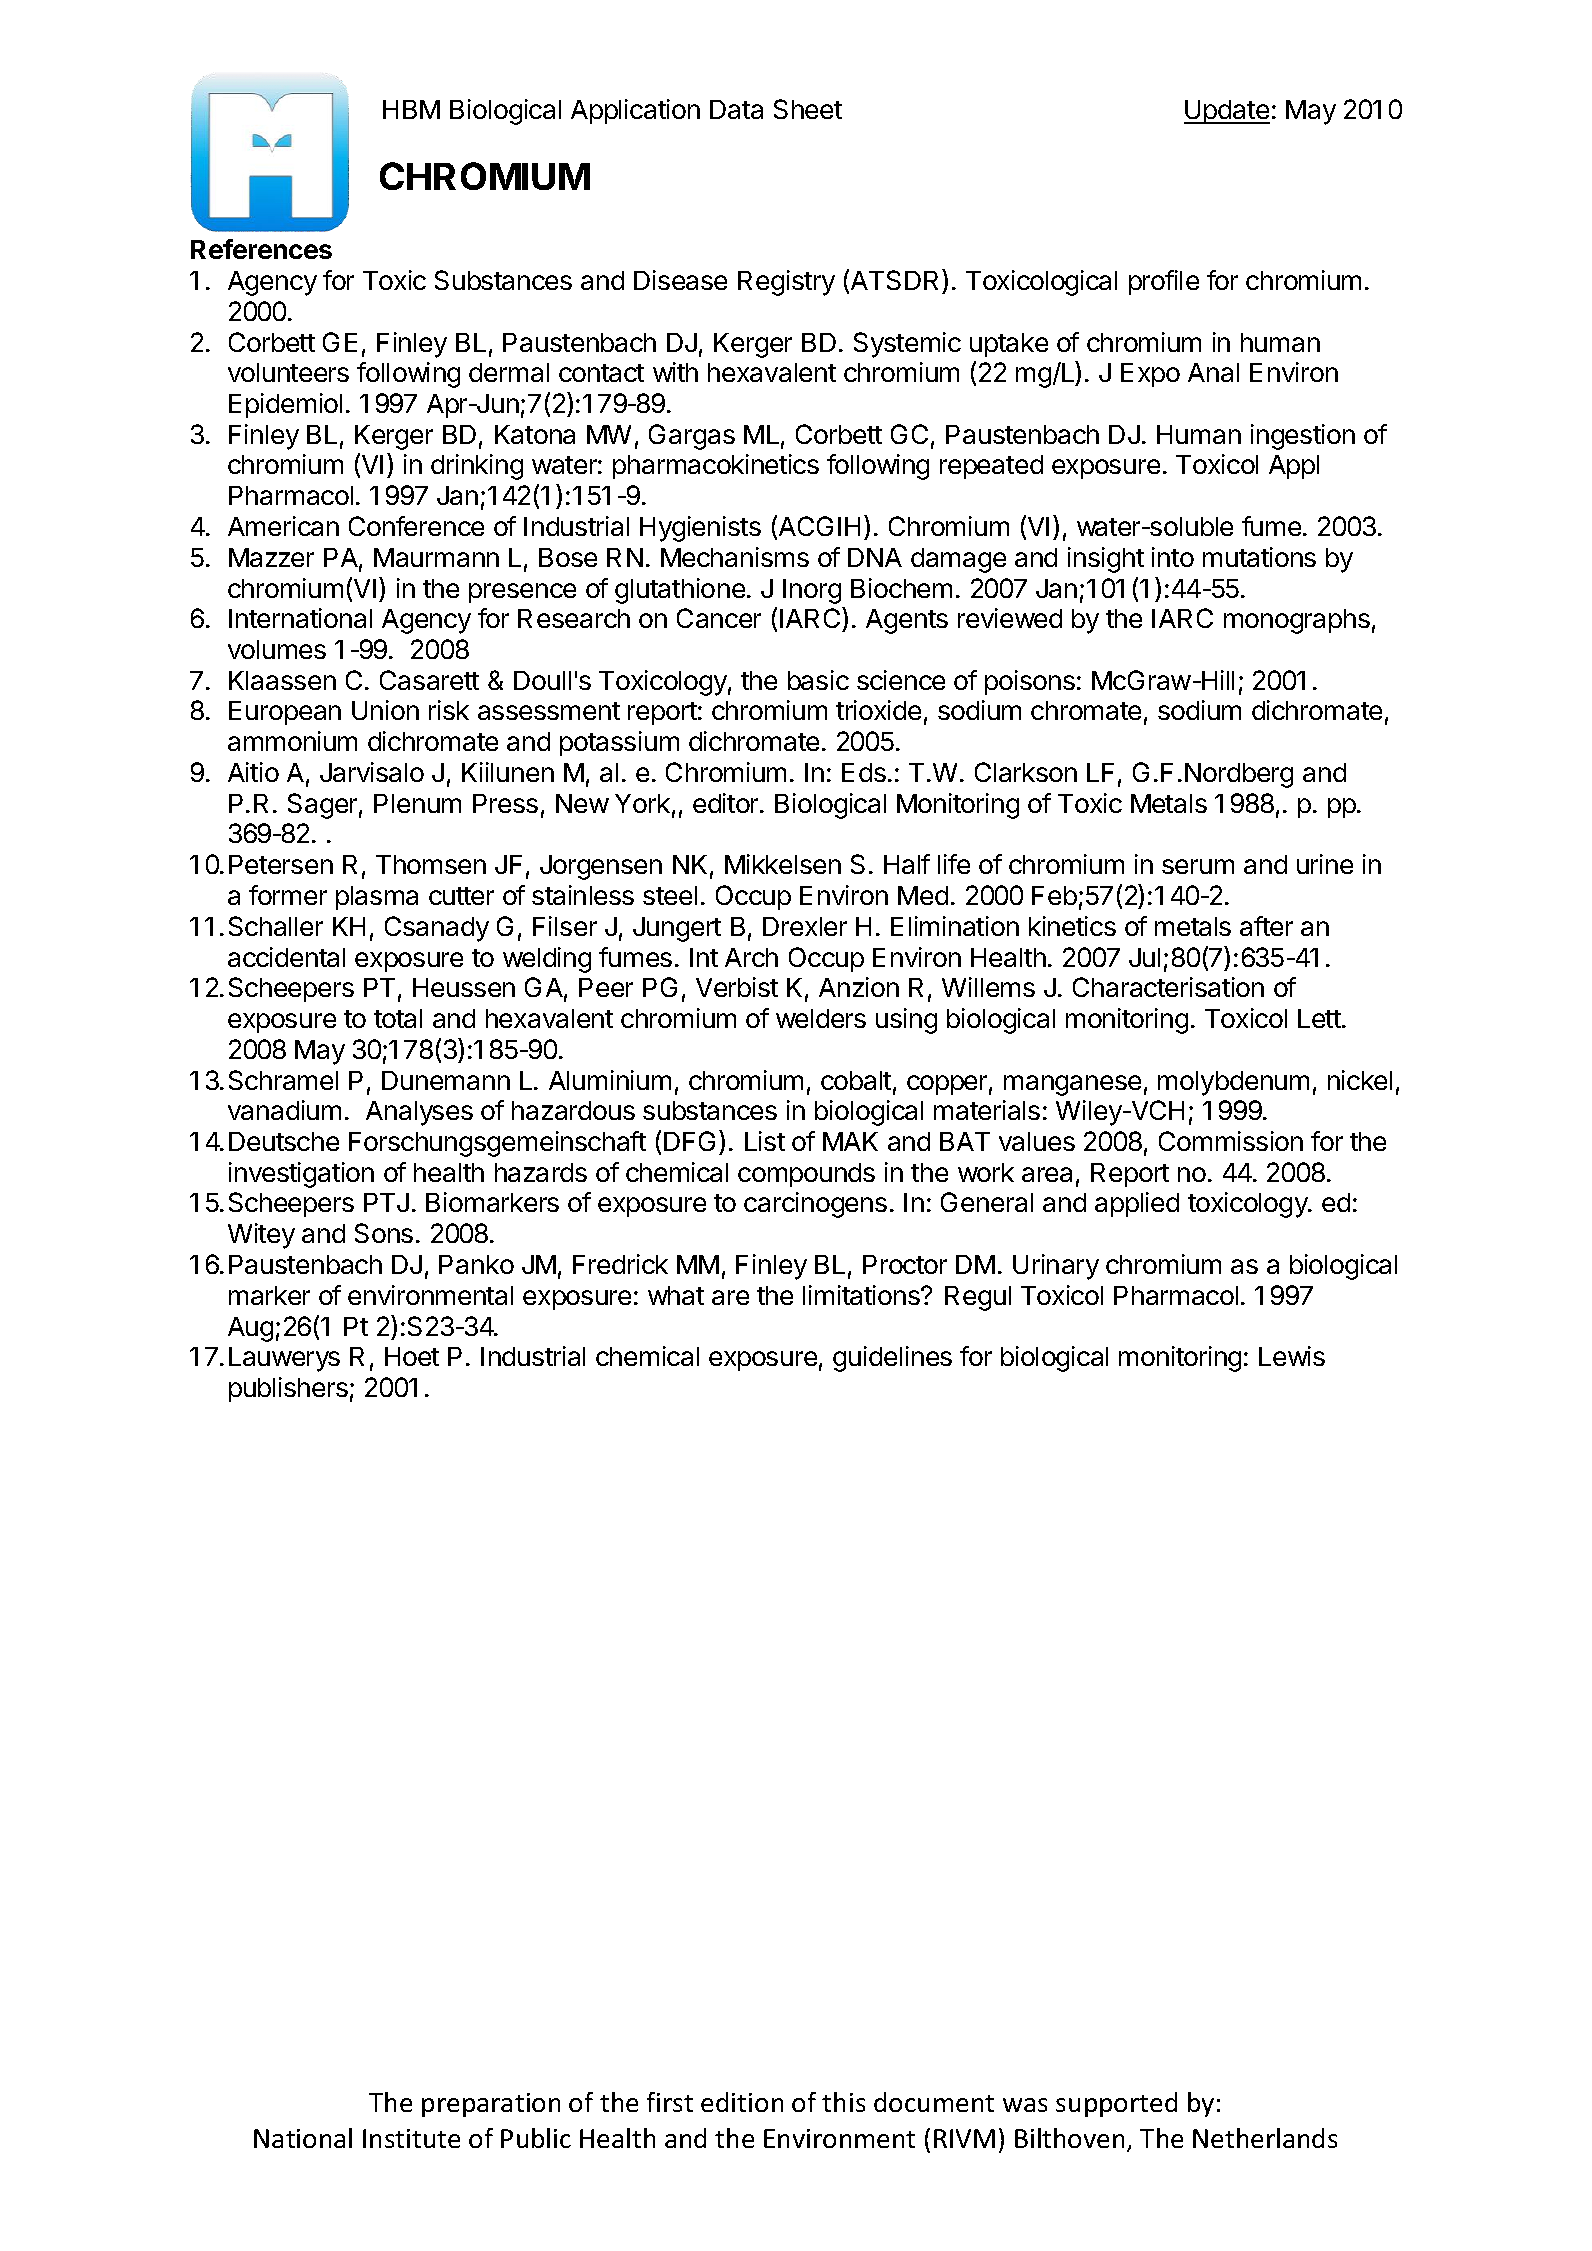  Describe the element at coordinates (288, 1389) in the screenshot. I see `publishers` at that location.
